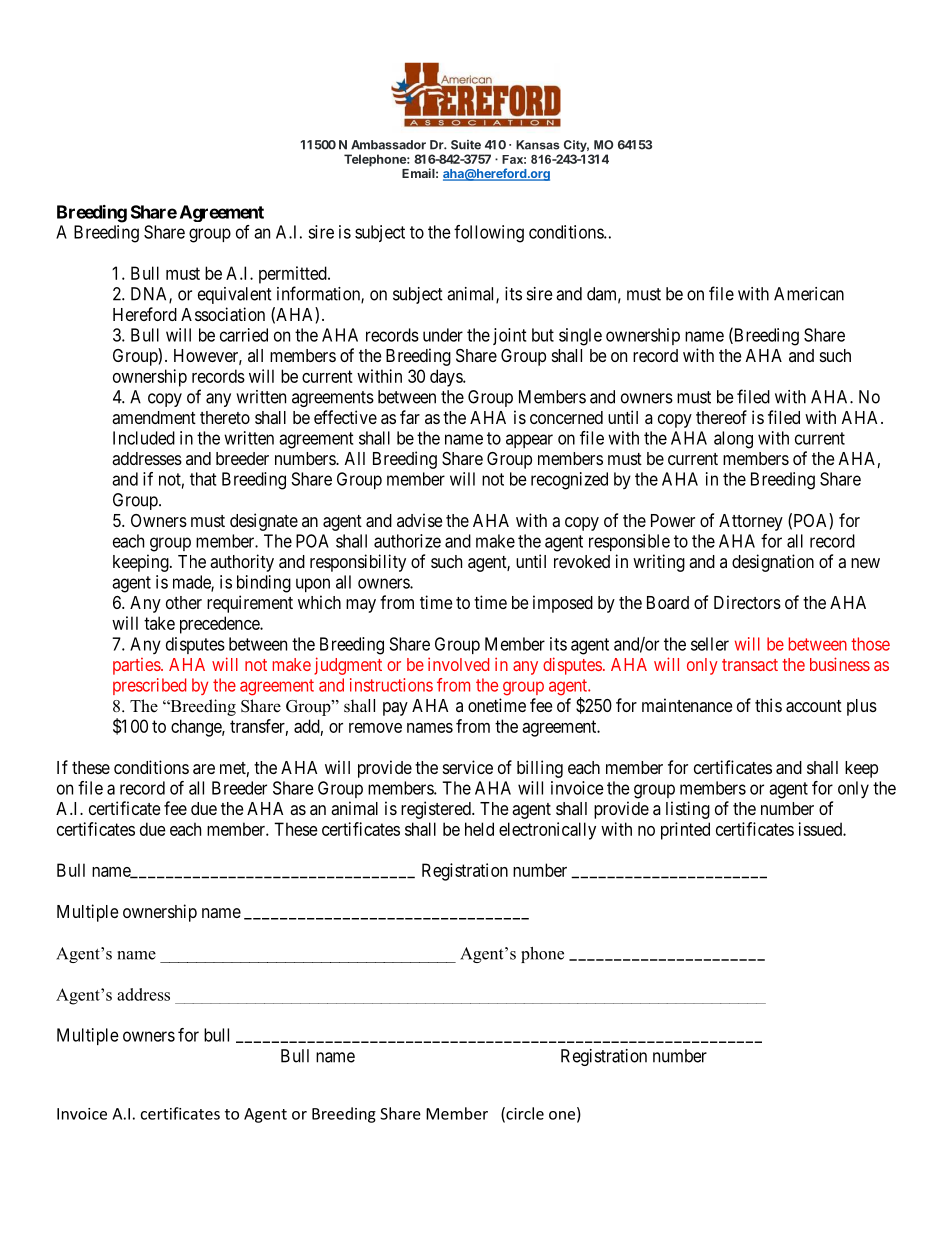 The image size is (952, 1233). What do you see at coordinates (688, 810) in the page?
I see `listing` at bounding box center [688, 810].
